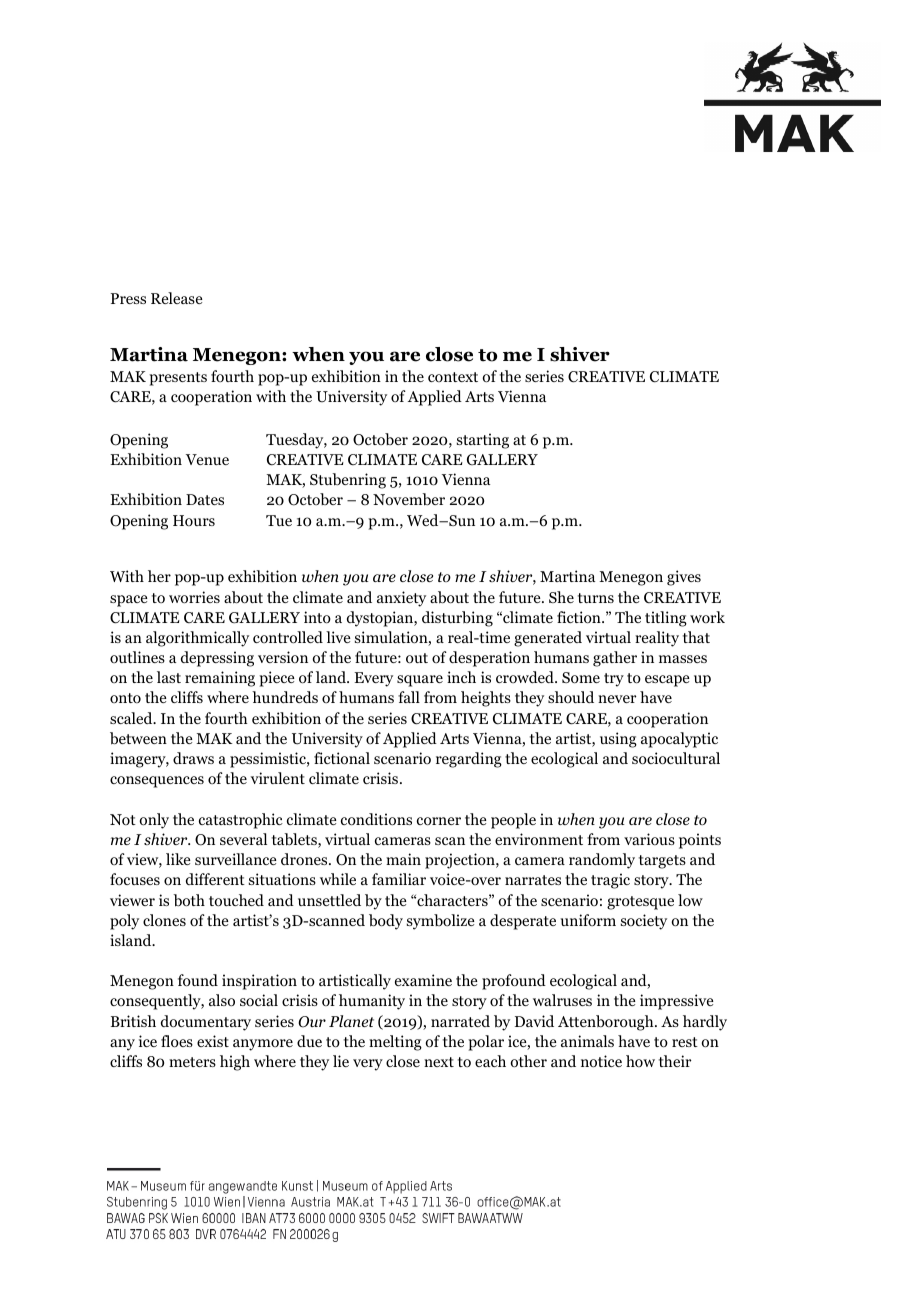 Image resolution: width=924 pixels, height=1308 pixels. I want to click on familiar, so click(399, 879).
